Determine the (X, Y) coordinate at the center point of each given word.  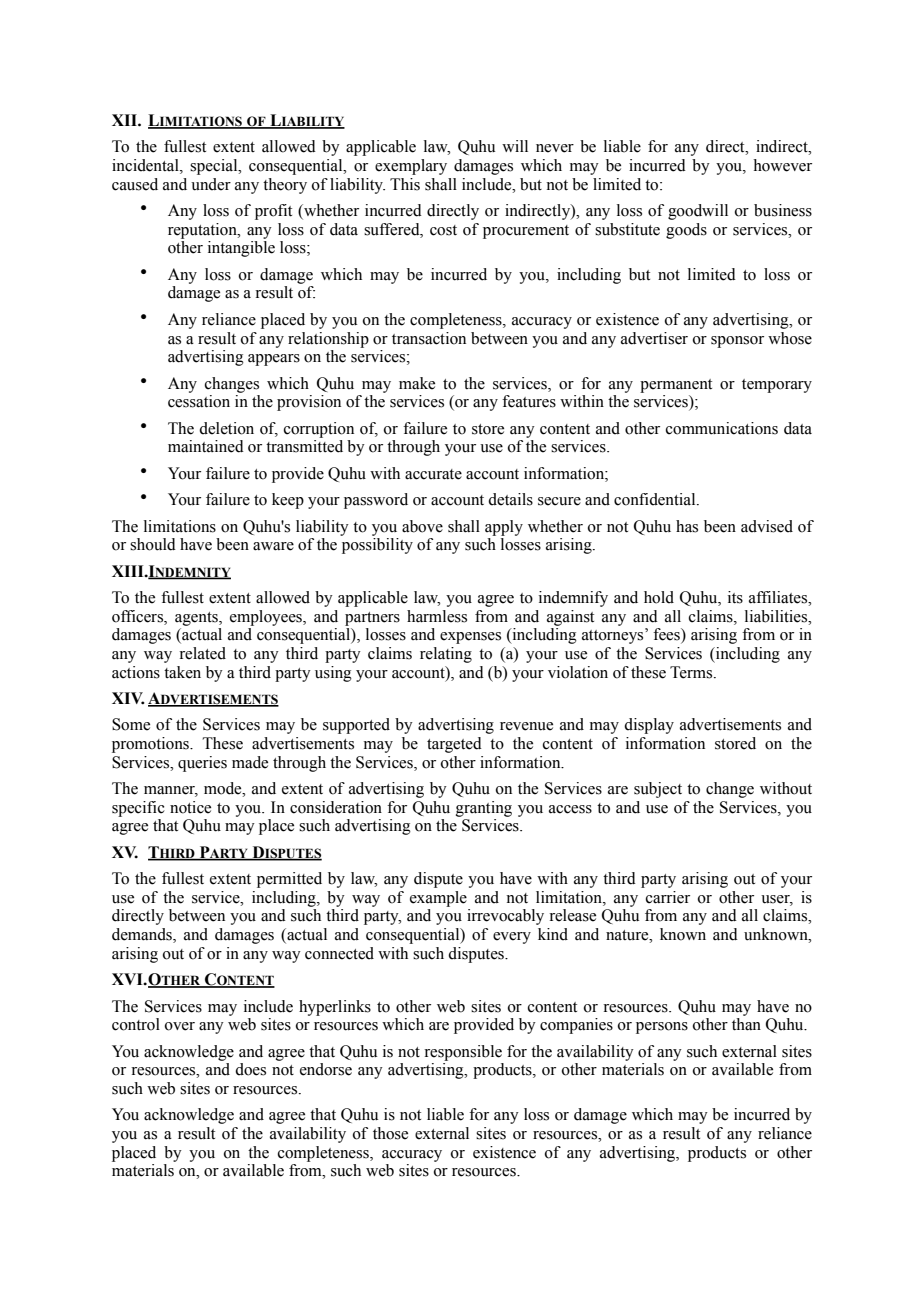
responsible (463, 1053)
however (782, 165)
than (746, 1024)
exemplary (411, 167)
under (211, 184)
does (250, 1069)
